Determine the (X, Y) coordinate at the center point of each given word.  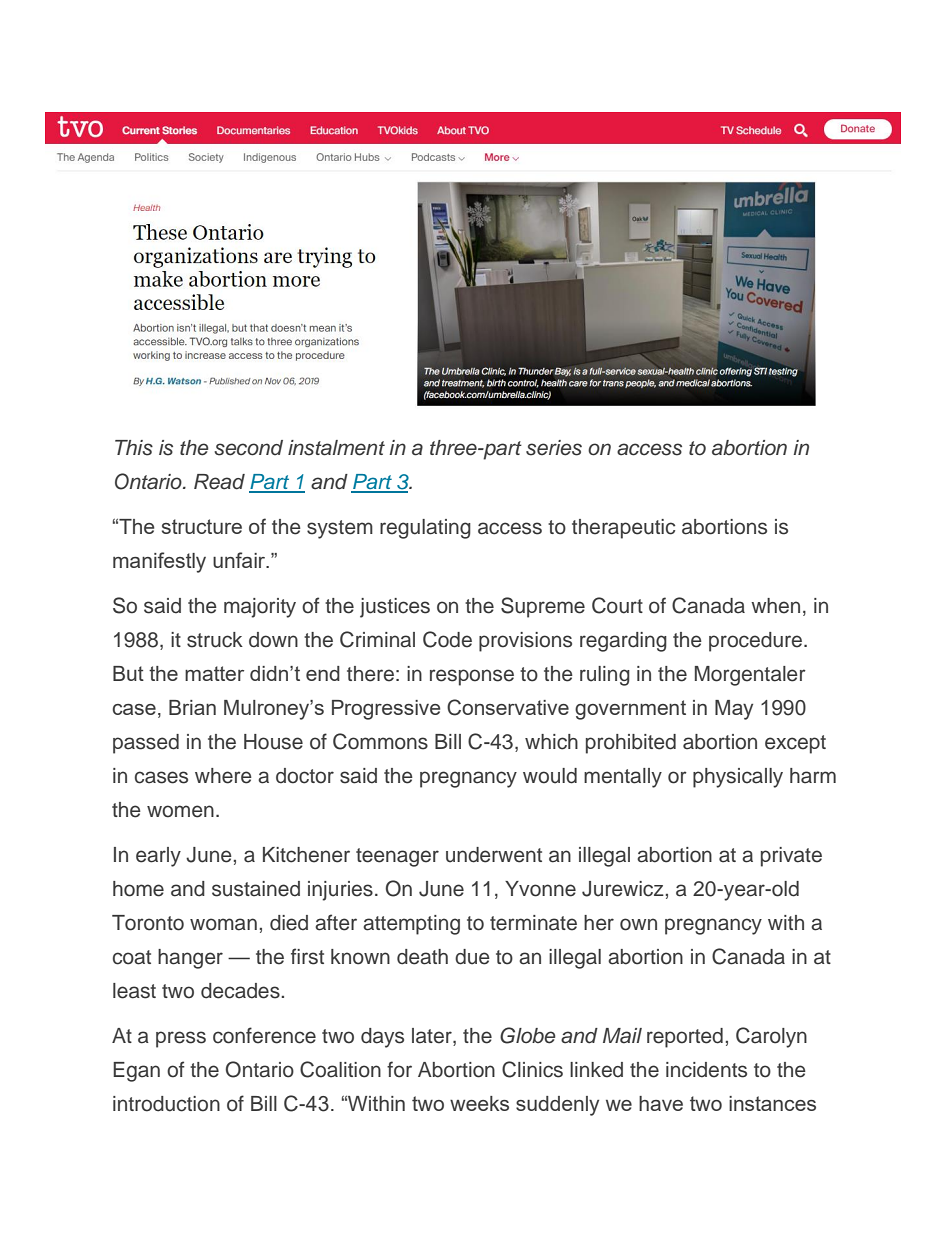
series (554, 448)
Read (219, 482)
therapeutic (623, 529)
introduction (166, 1104)
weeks (479, 1103)
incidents (706, 1070)
